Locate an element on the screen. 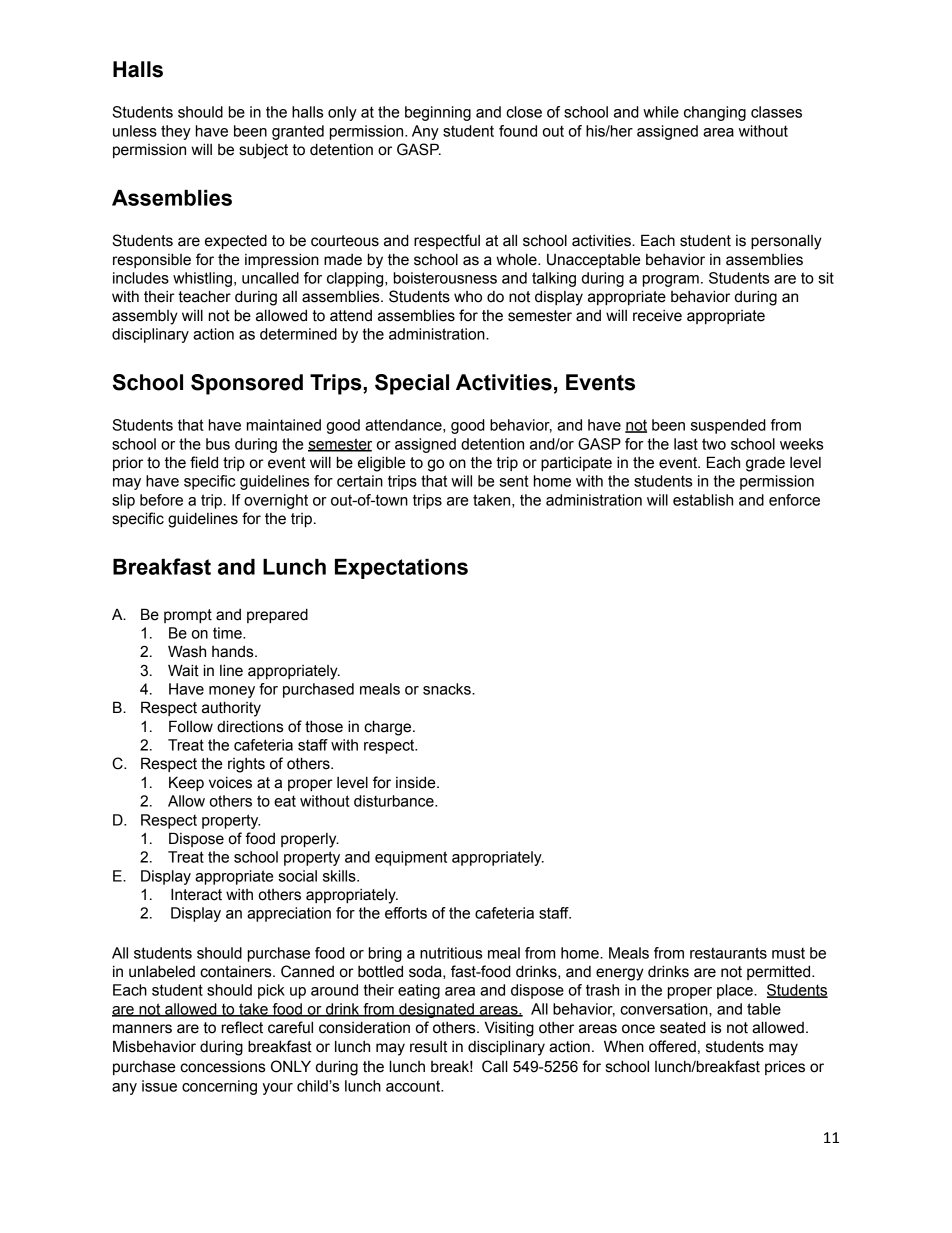  Keep is located at coordinates (186, 783).
